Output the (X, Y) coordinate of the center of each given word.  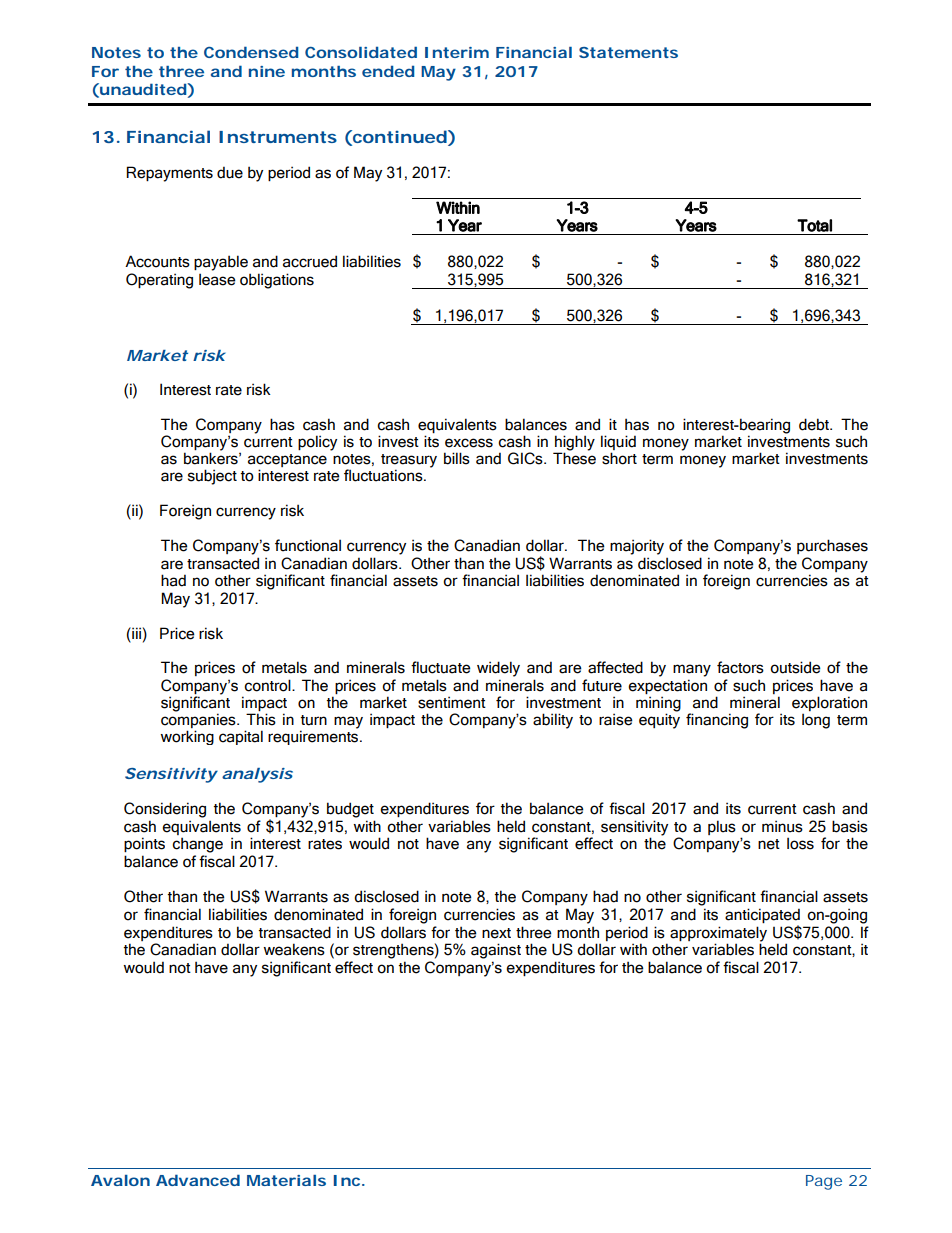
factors (740, 667)
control (268, 685)
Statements (628, 52)
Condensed (251, 52)
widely (498, 669)
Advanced (198, 1180)
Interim (457, 52)
